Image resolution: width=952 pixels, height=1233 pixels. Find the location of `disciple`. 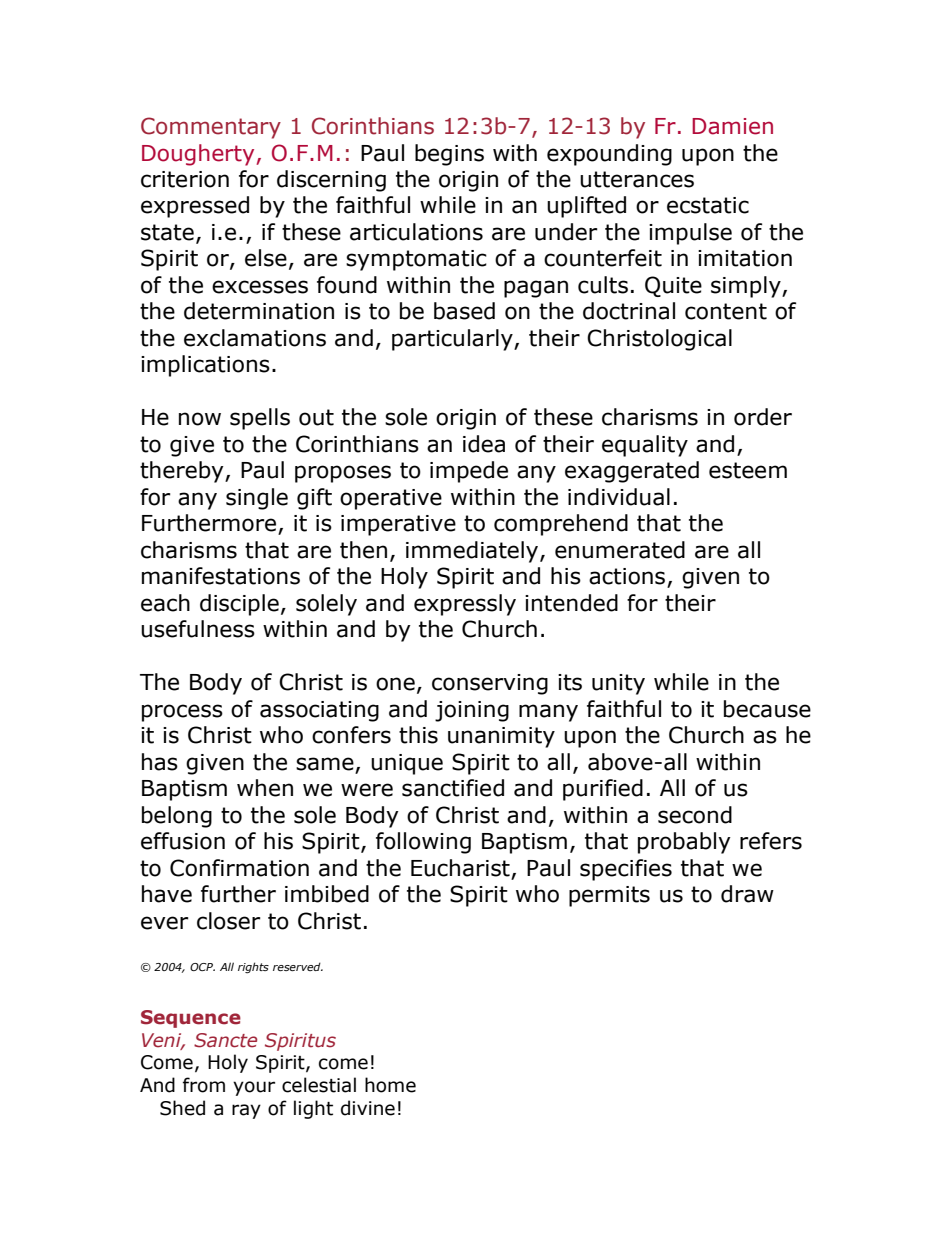

disciple is located at coordinates (239, 605).
